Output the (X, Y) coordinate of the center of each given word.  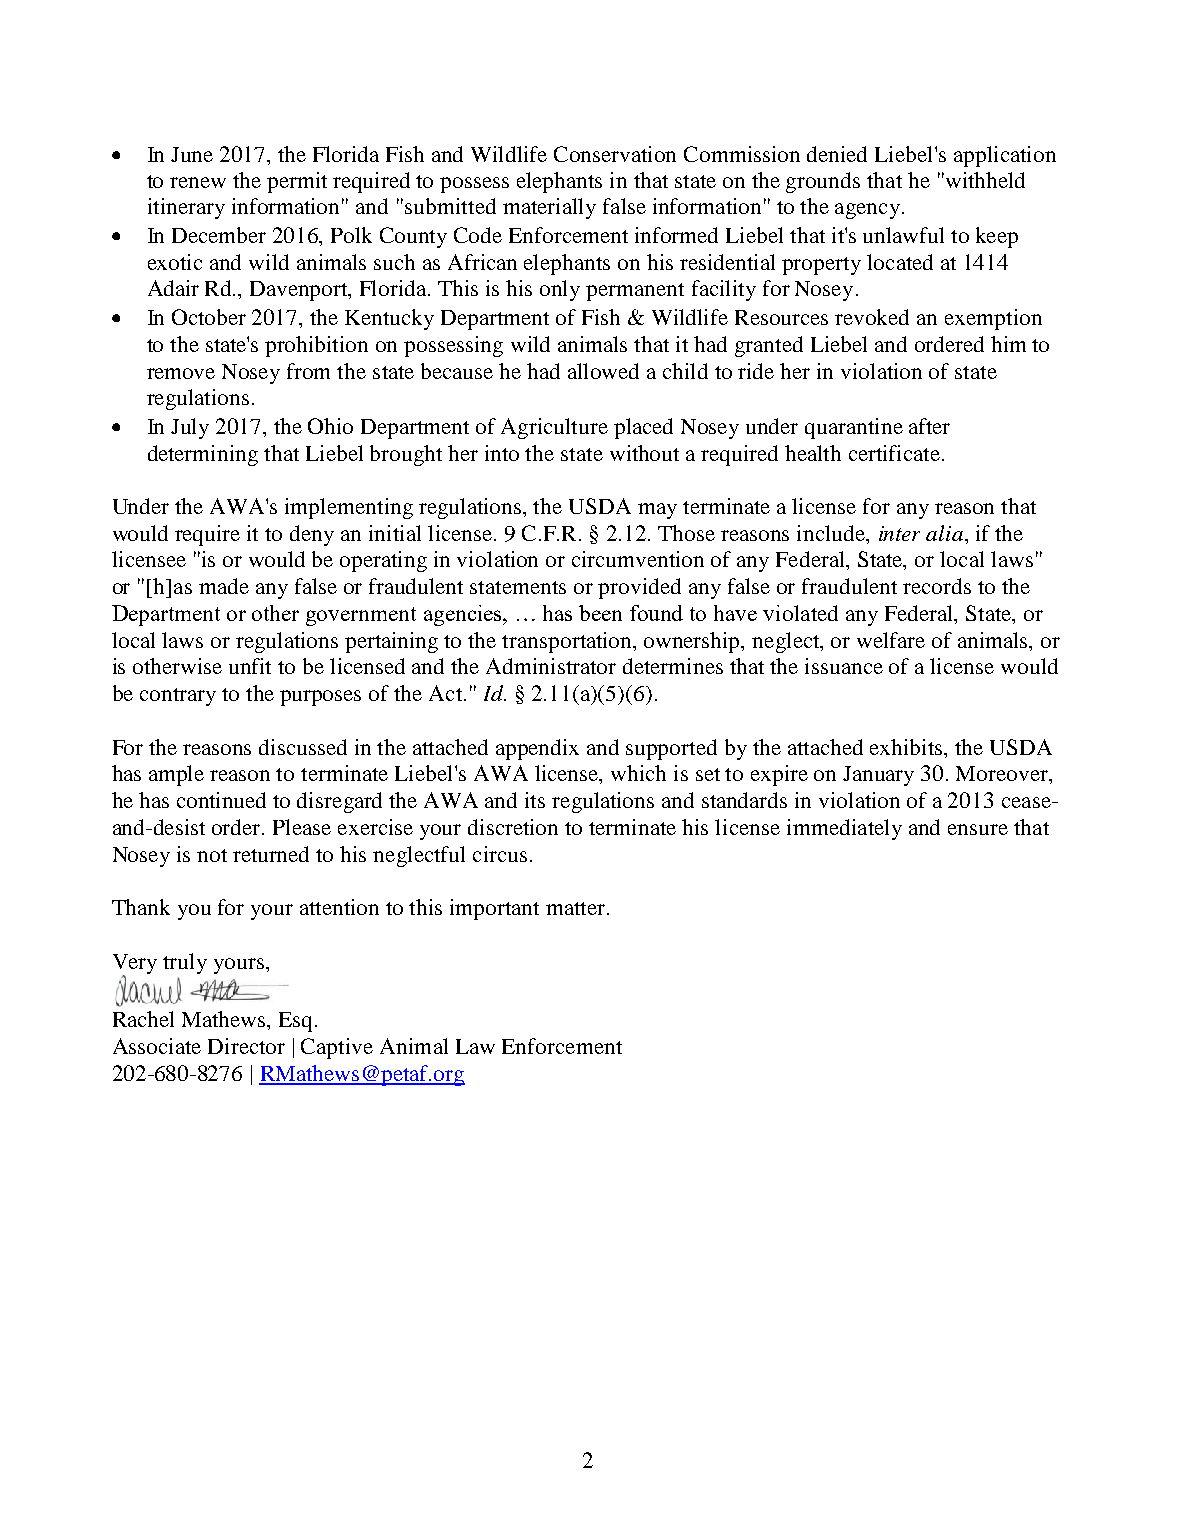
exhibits (908, 747)
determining (203, 455)
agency (867, 211)
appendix (537, 749)
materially (549, 208)
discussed (303, 747)
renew (198, 182)
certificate (894, 453)
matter (577, 908)
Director (246, 1046)
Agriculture (554, 428)
